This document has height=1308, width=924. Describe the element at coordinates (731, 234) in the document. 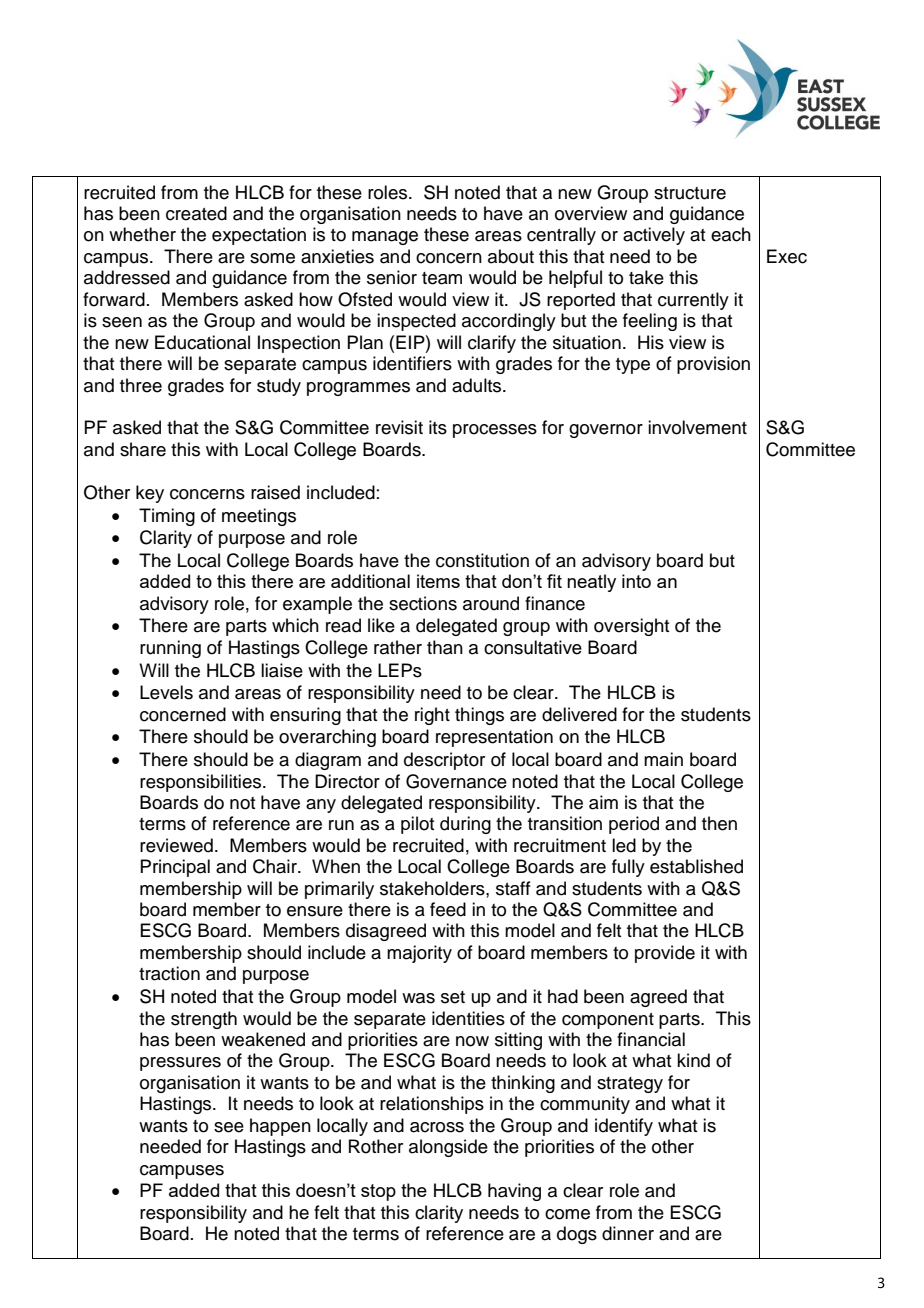

I see `each` at that location.
